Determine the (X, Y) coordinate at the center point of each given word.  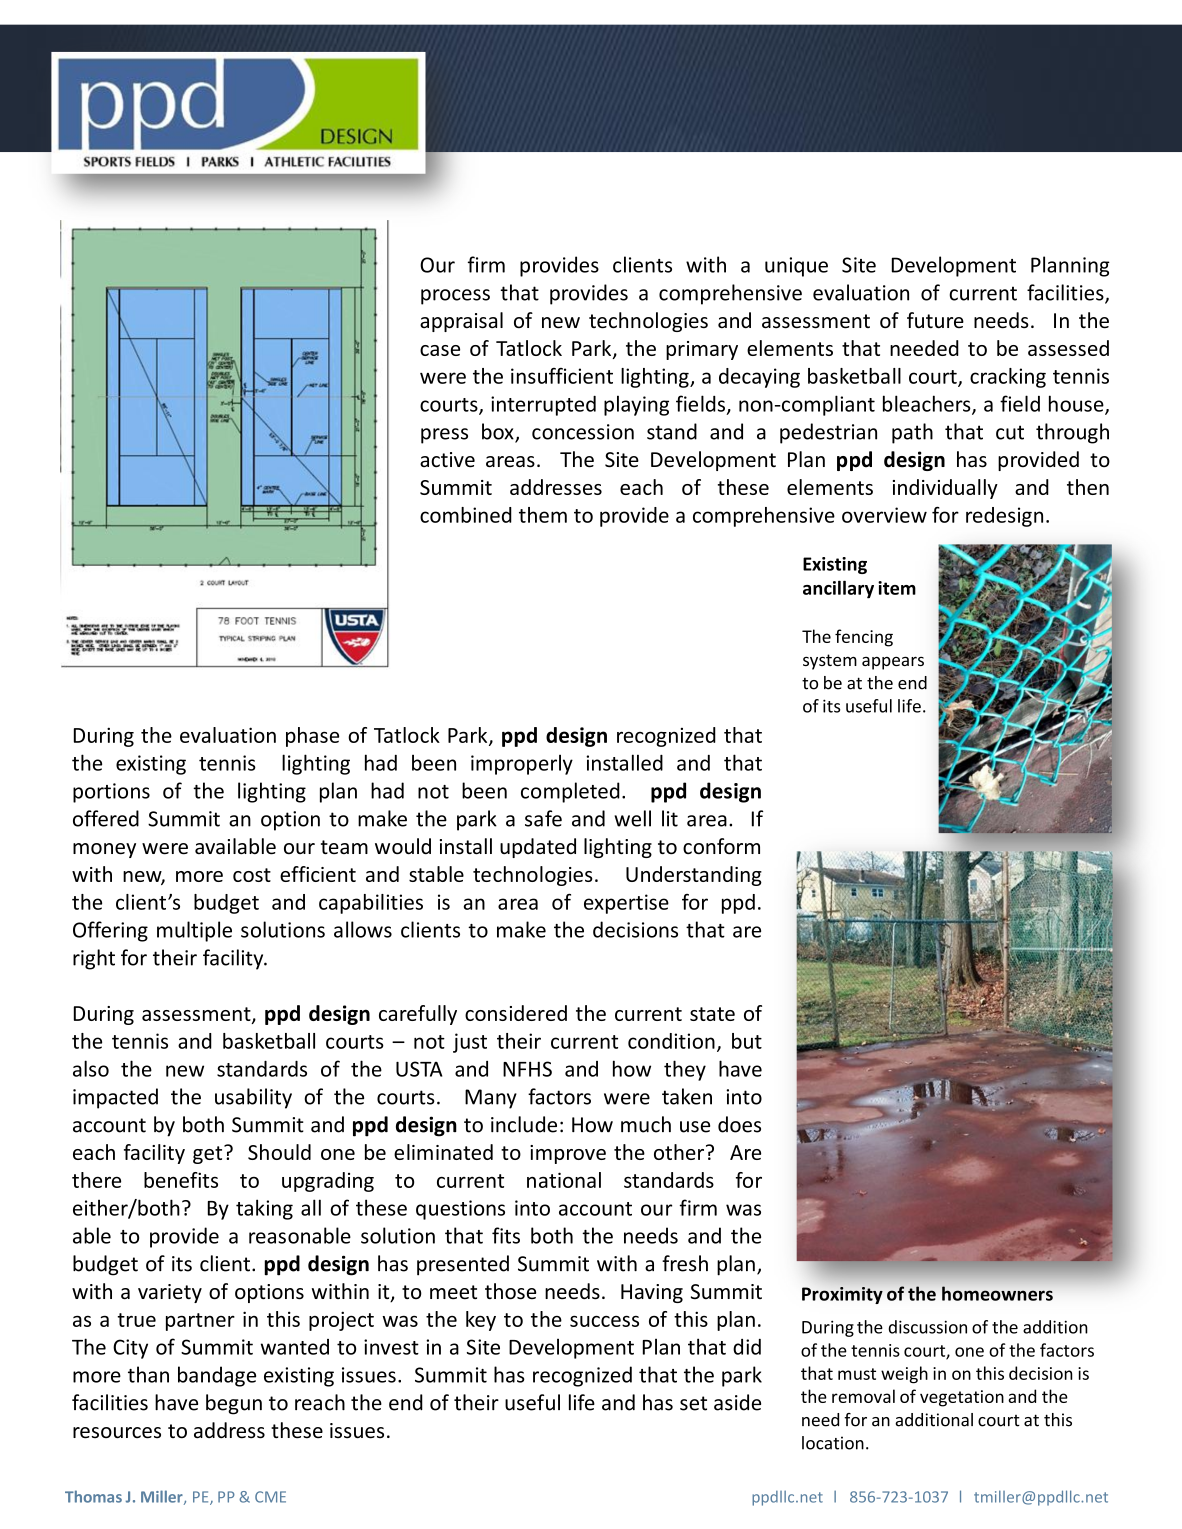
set (693, 1403)
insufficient (562, 376)
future (935, 320)
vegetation (962, 1398)
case (440, 350)
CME (270, 1497)
